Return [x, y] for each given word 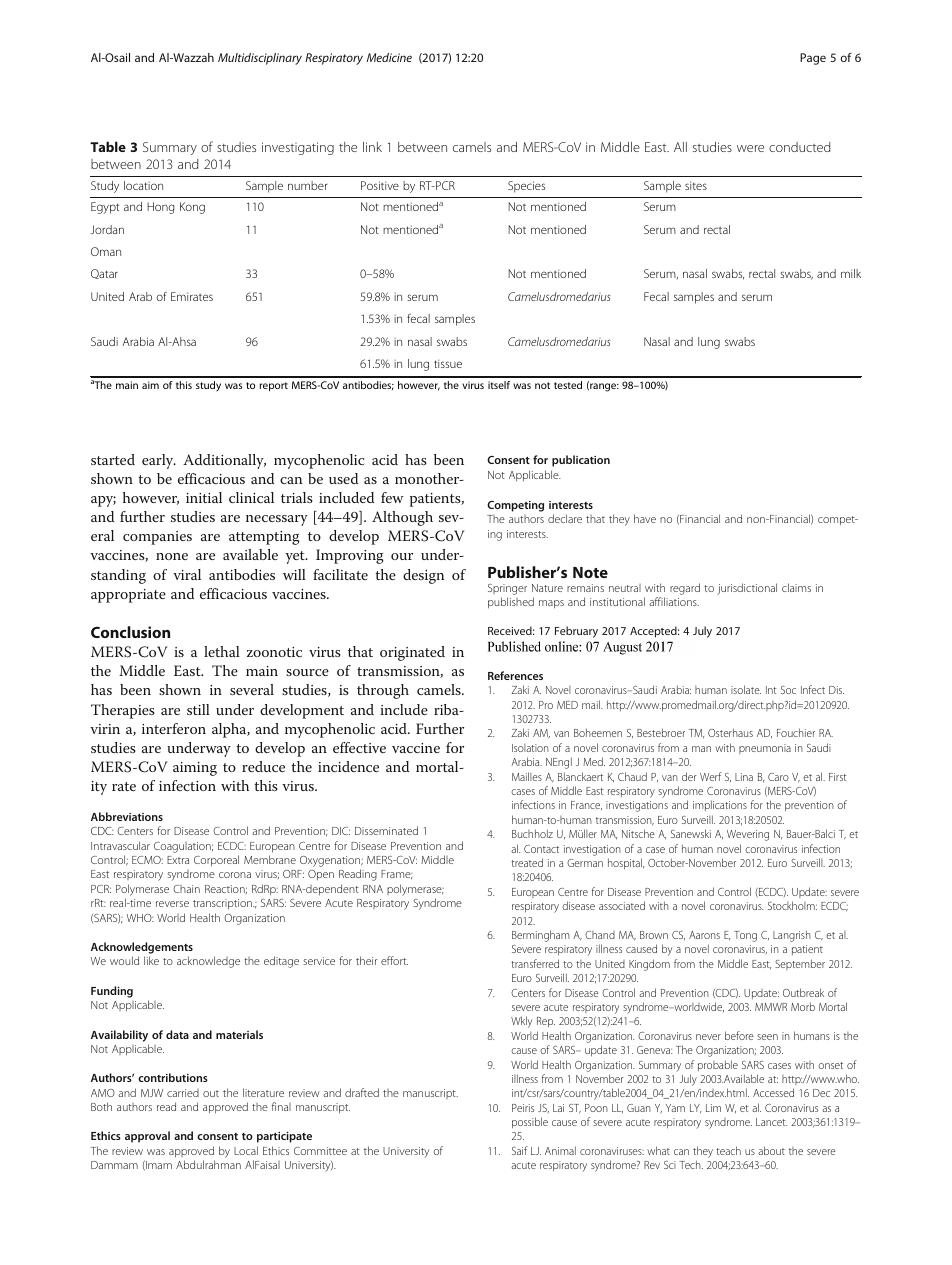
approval [147, 1137]
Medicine [389, 57]
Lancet [771, 1122]
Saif [520, 1150]
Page [813, 59]
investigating [298, 148]
